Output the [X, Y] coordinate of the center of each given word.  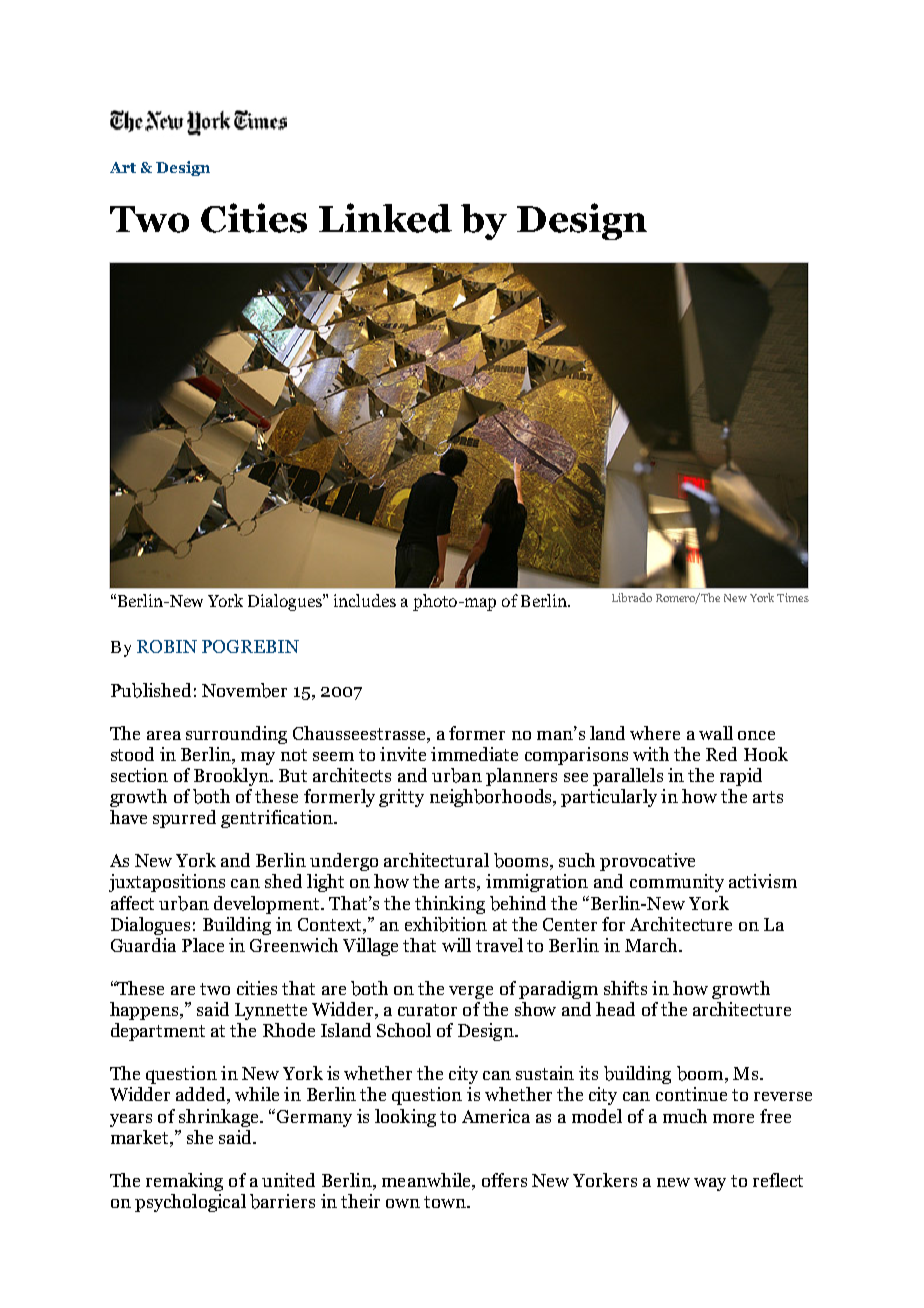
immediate [474, 754]
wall [716, 733]
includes [365, 600]
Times [793, 597]
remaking [184, 1182]
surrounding [236, 735]
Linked [385, 218]
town [446, 1202]
